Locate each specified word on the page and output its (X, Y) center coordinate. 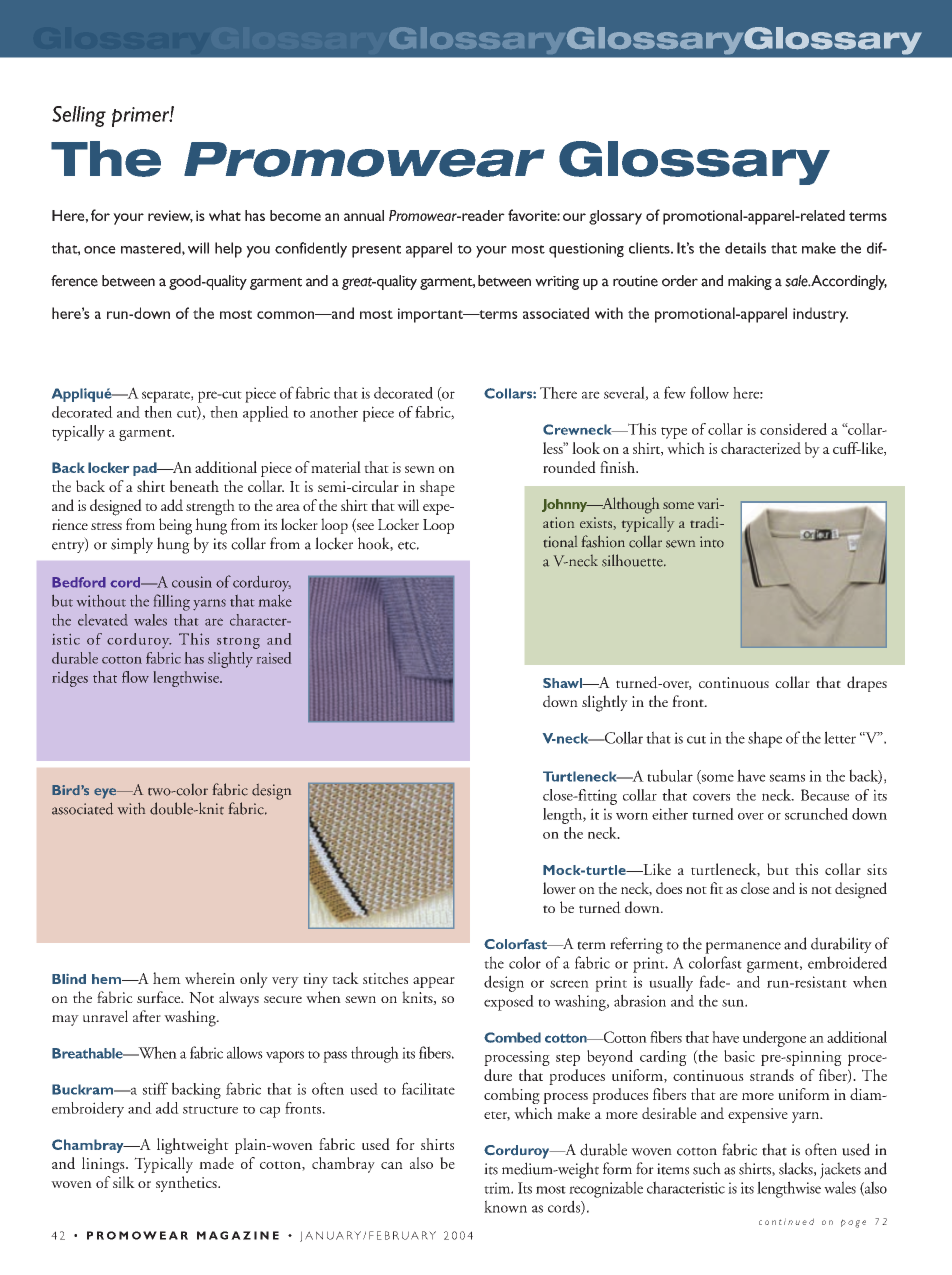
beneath (194, 486)
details (745, 248)
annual (364, 215)
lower (559, 888)
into (712, 542)
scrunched (816, 814)
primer (141, 117)
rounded (569, 467)
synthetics (187, 1184)
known (505, 1206)
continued (786, 1221)
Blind (69, 979)
